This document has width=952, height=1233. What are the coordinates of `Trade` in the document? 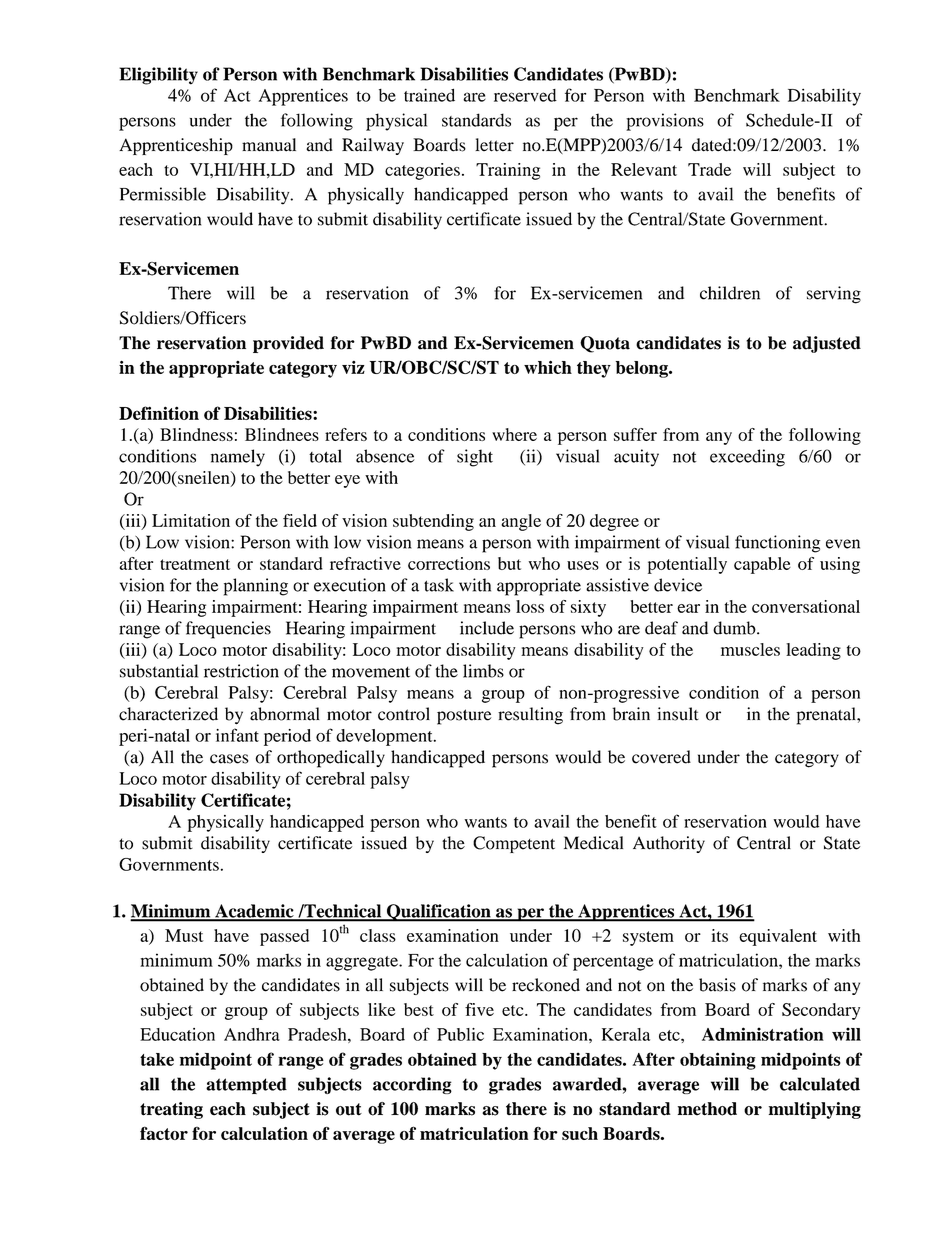 It's located at (709, 169).
